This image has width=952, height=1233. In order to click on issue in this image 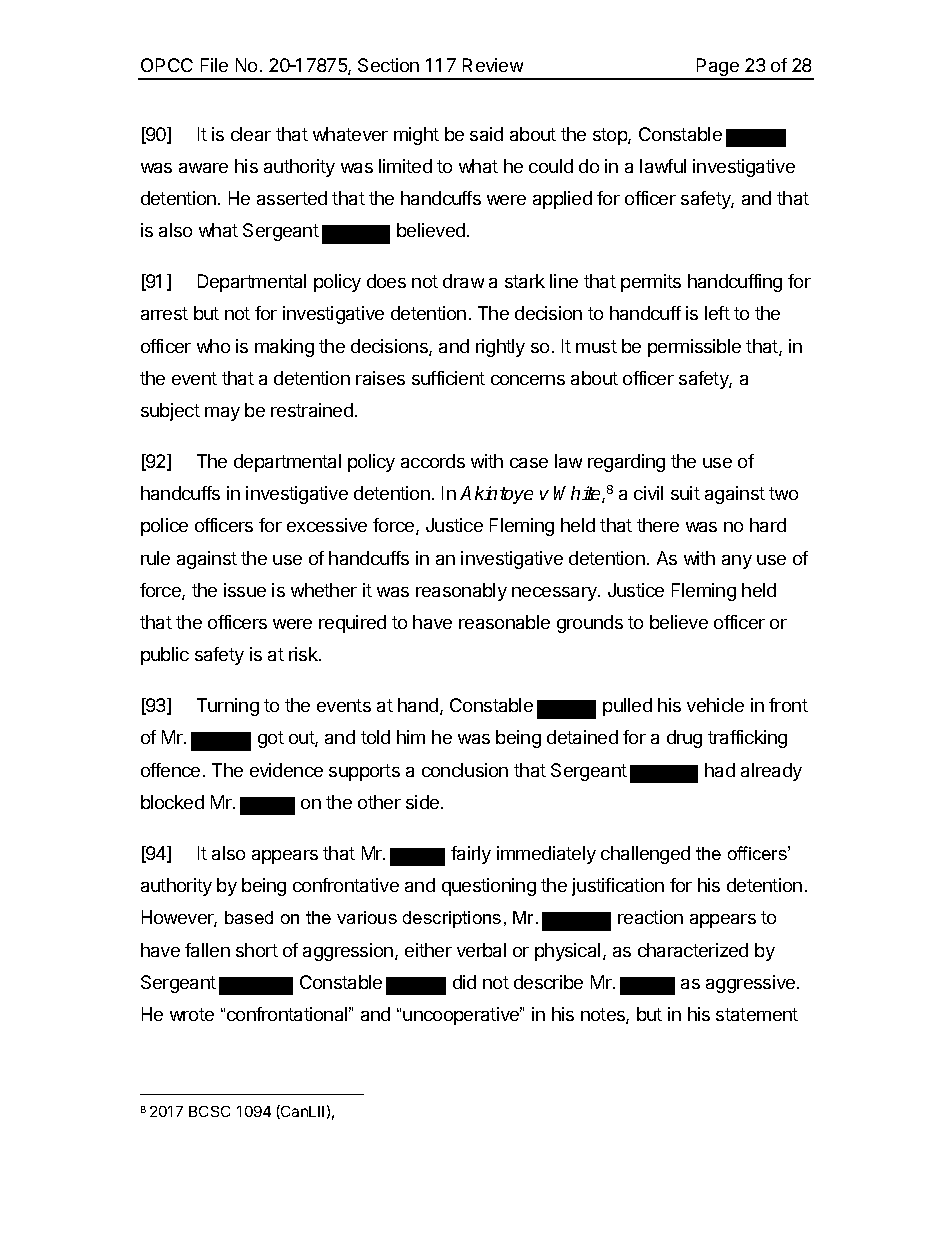, I will do `click(245, 590)`.
